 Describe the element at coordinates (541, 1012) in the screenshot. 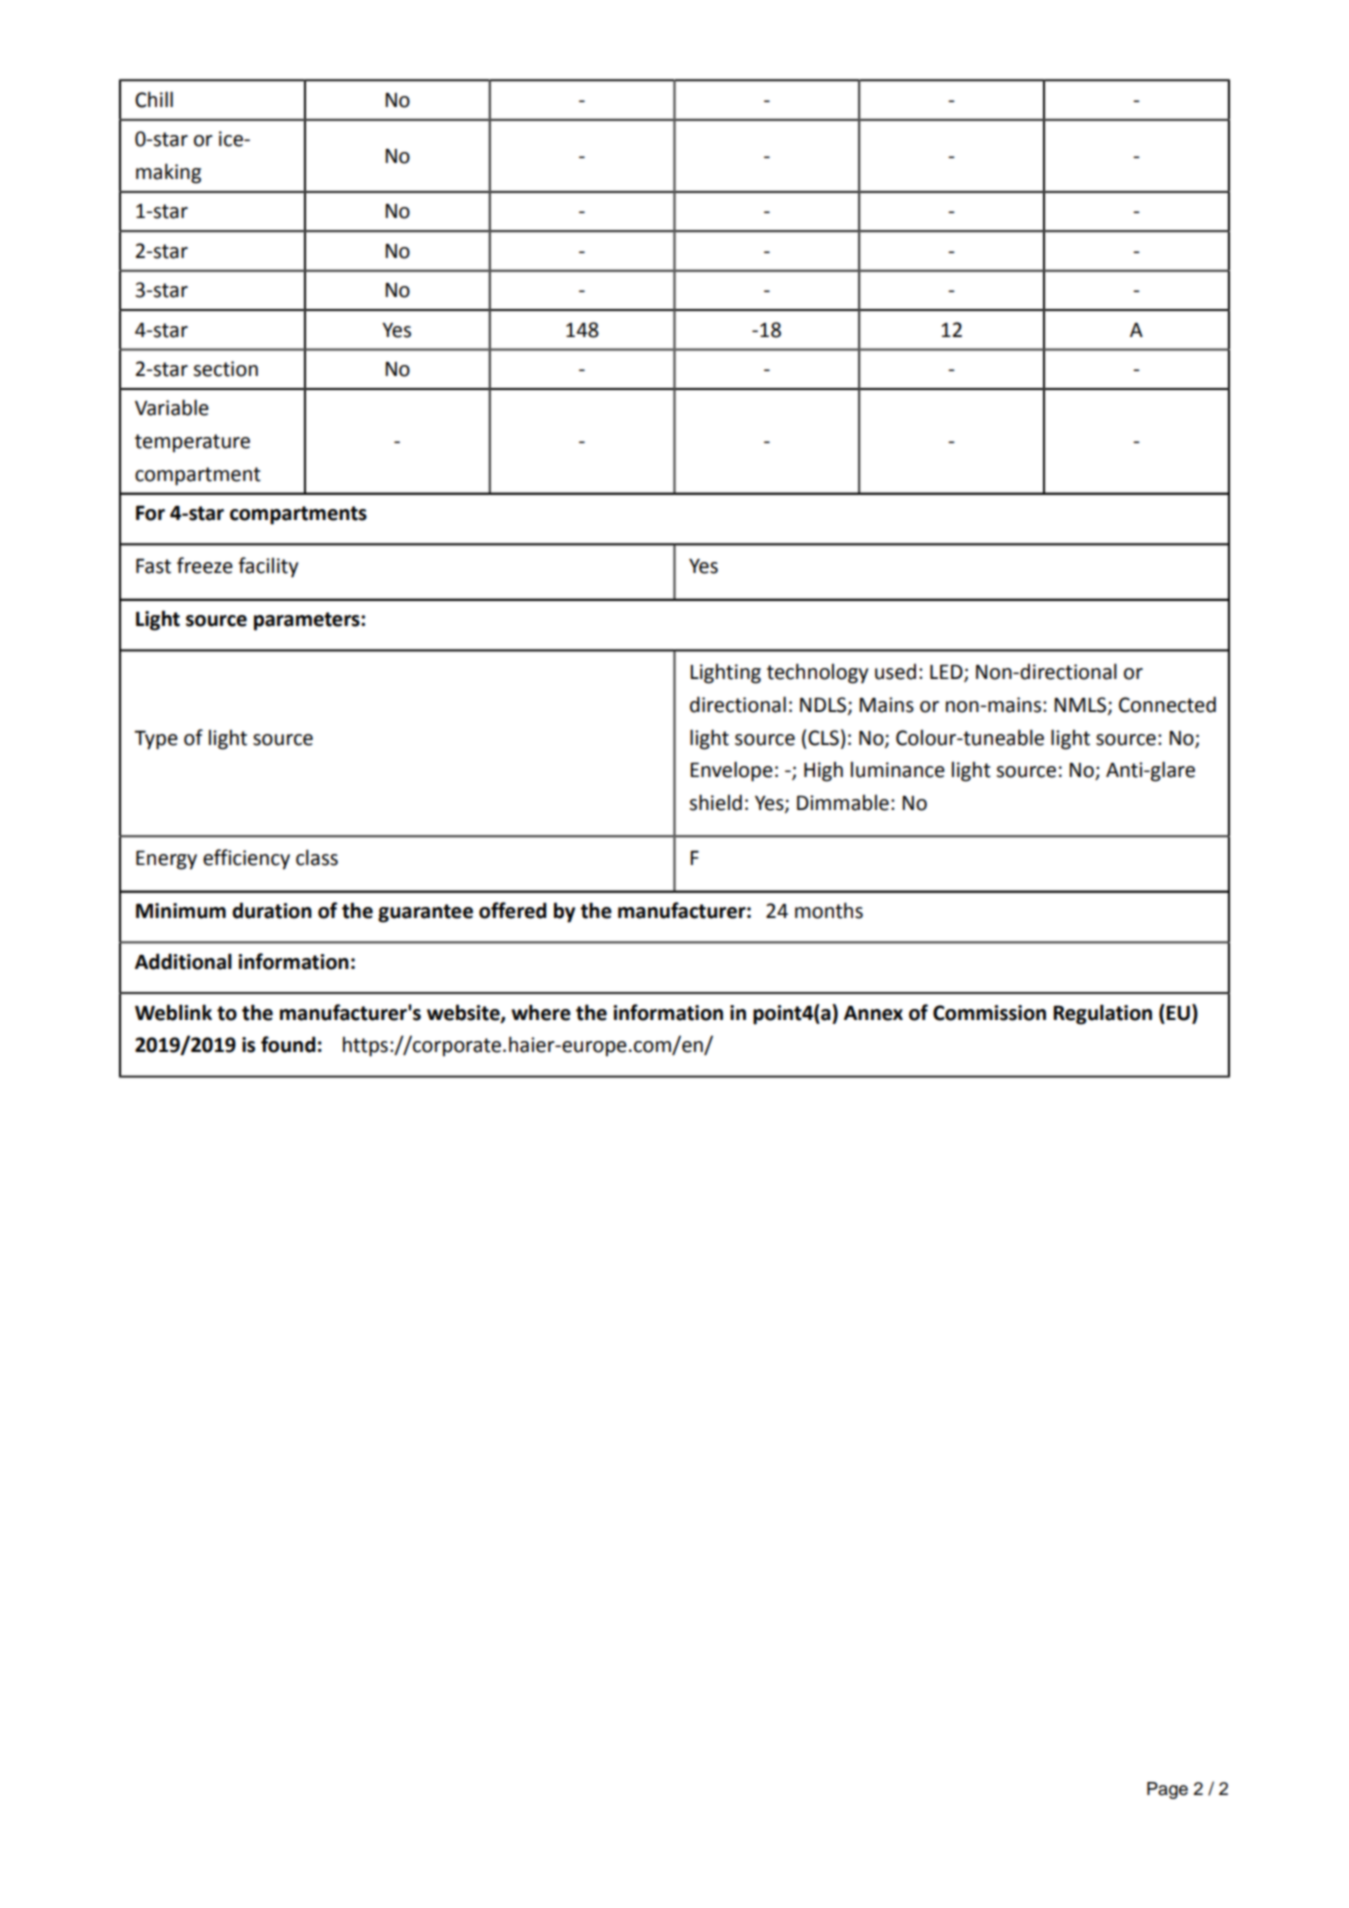

I see `where` at that location.
